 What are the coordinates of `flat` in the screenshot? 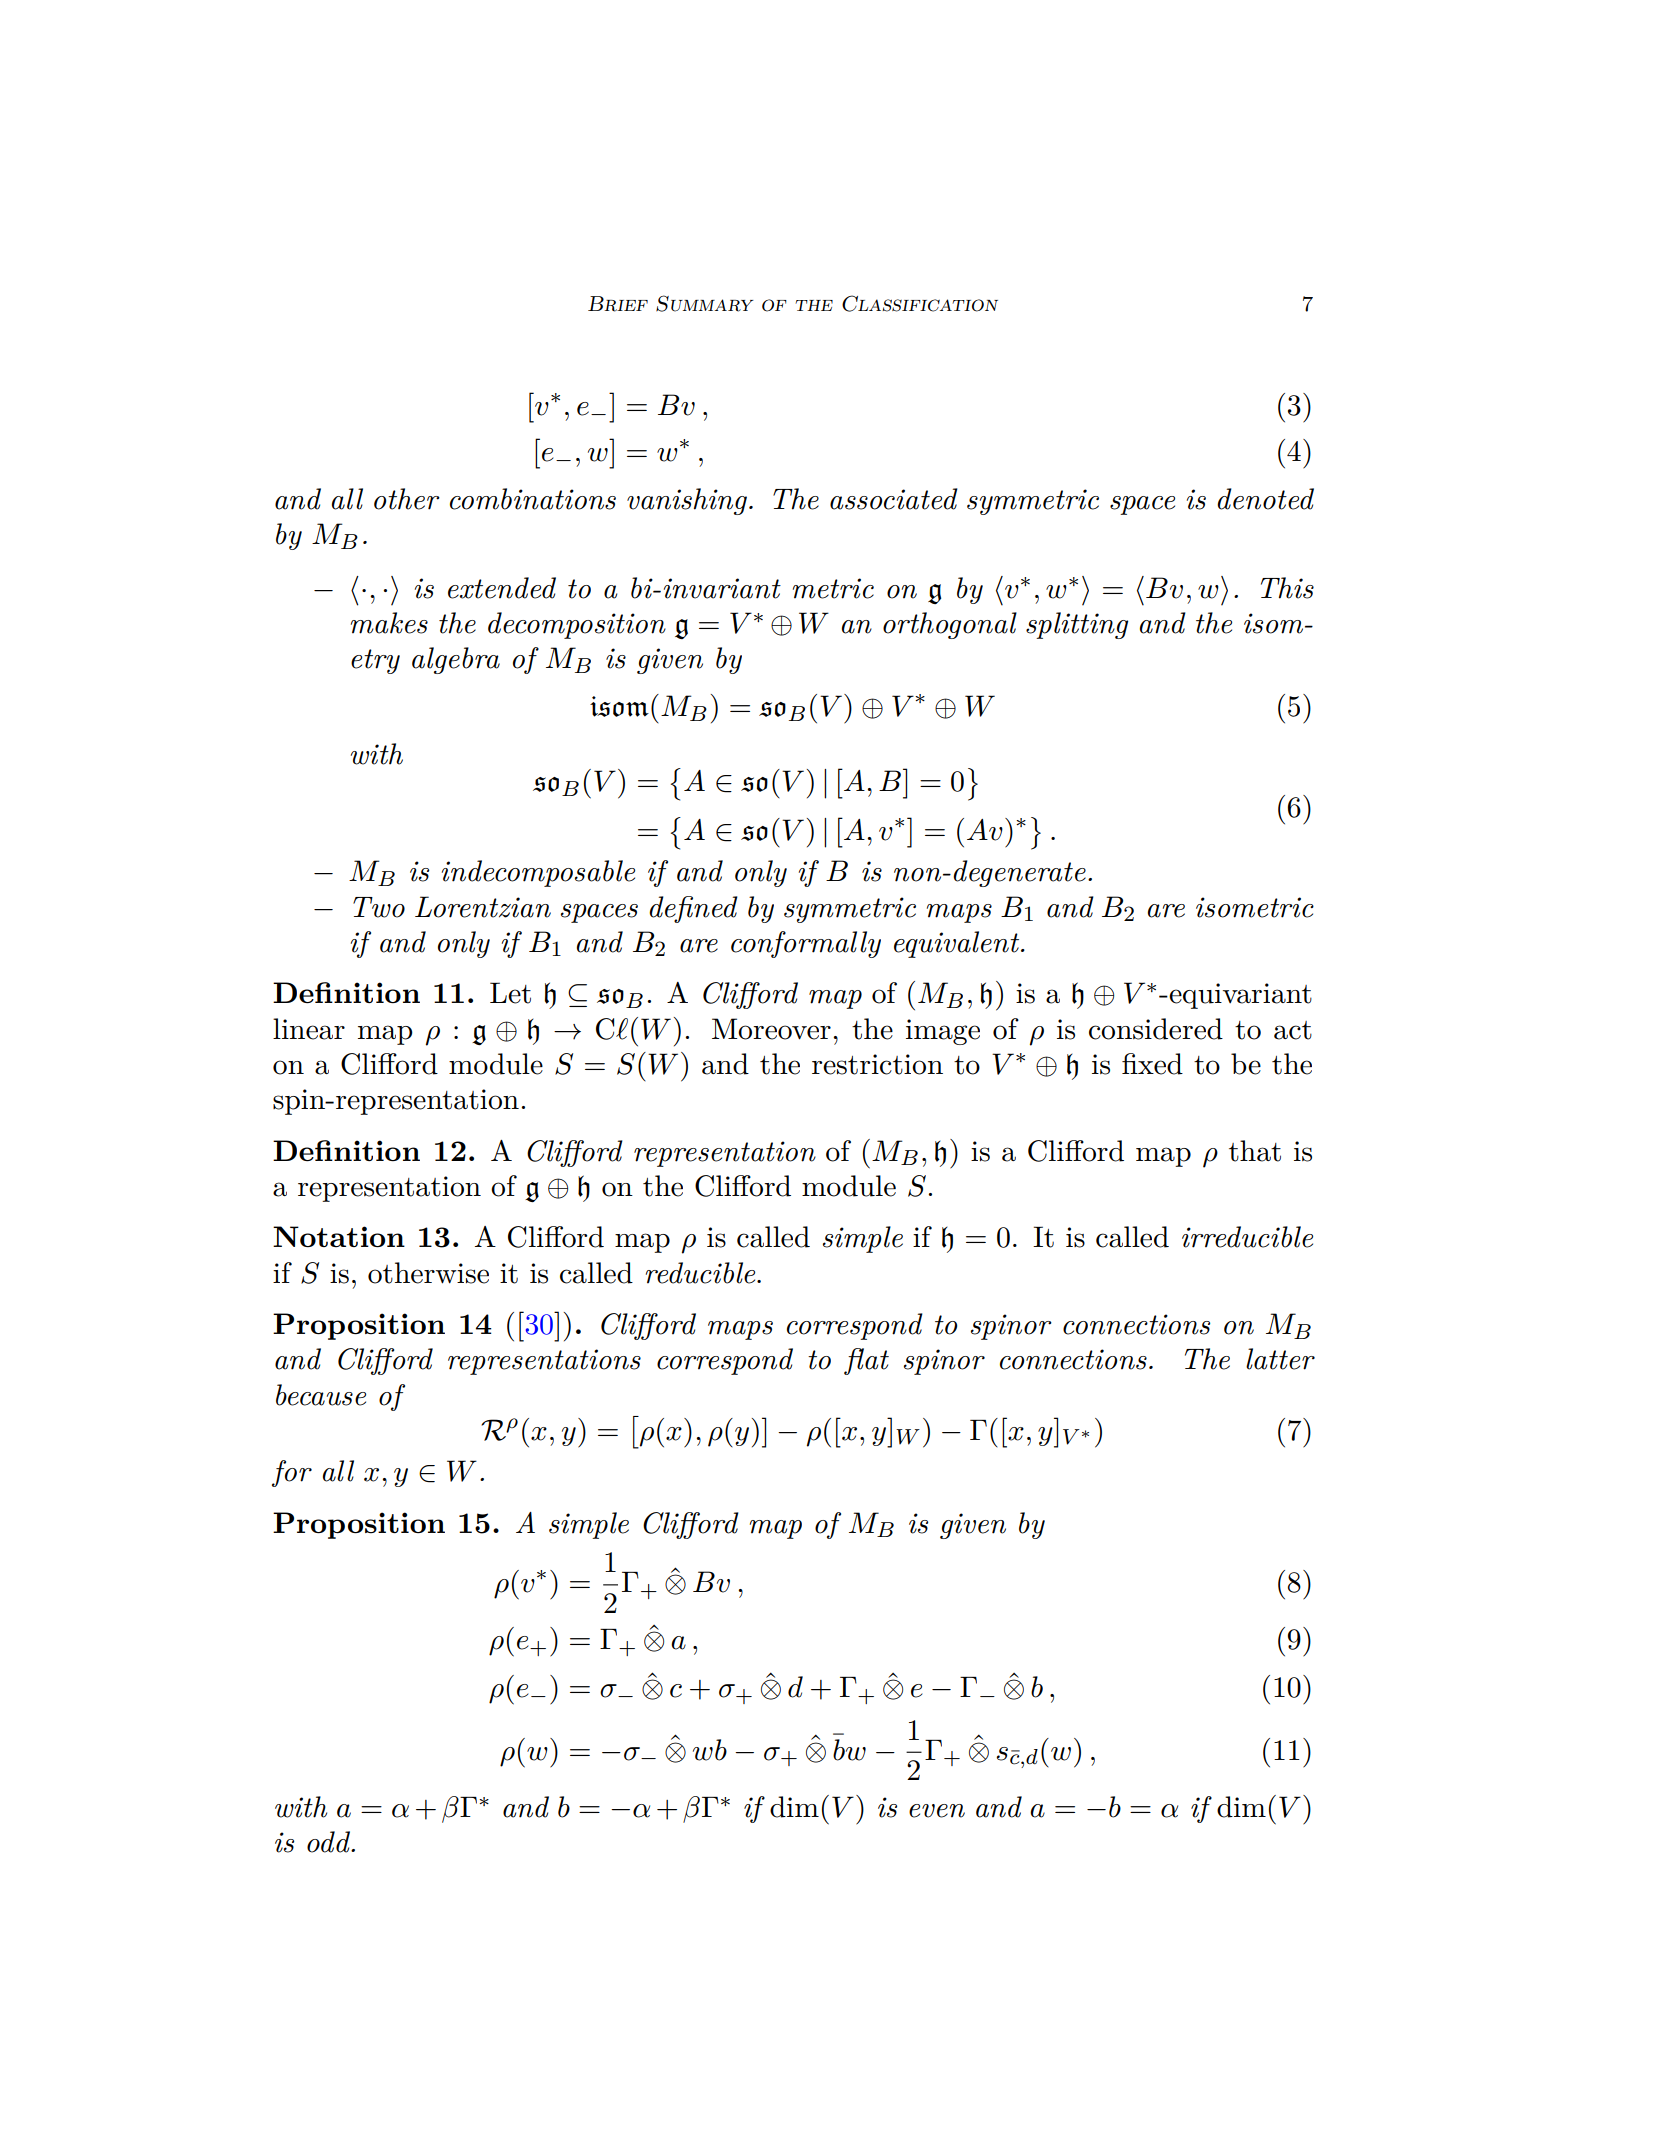 It's located at (866, 1361).
